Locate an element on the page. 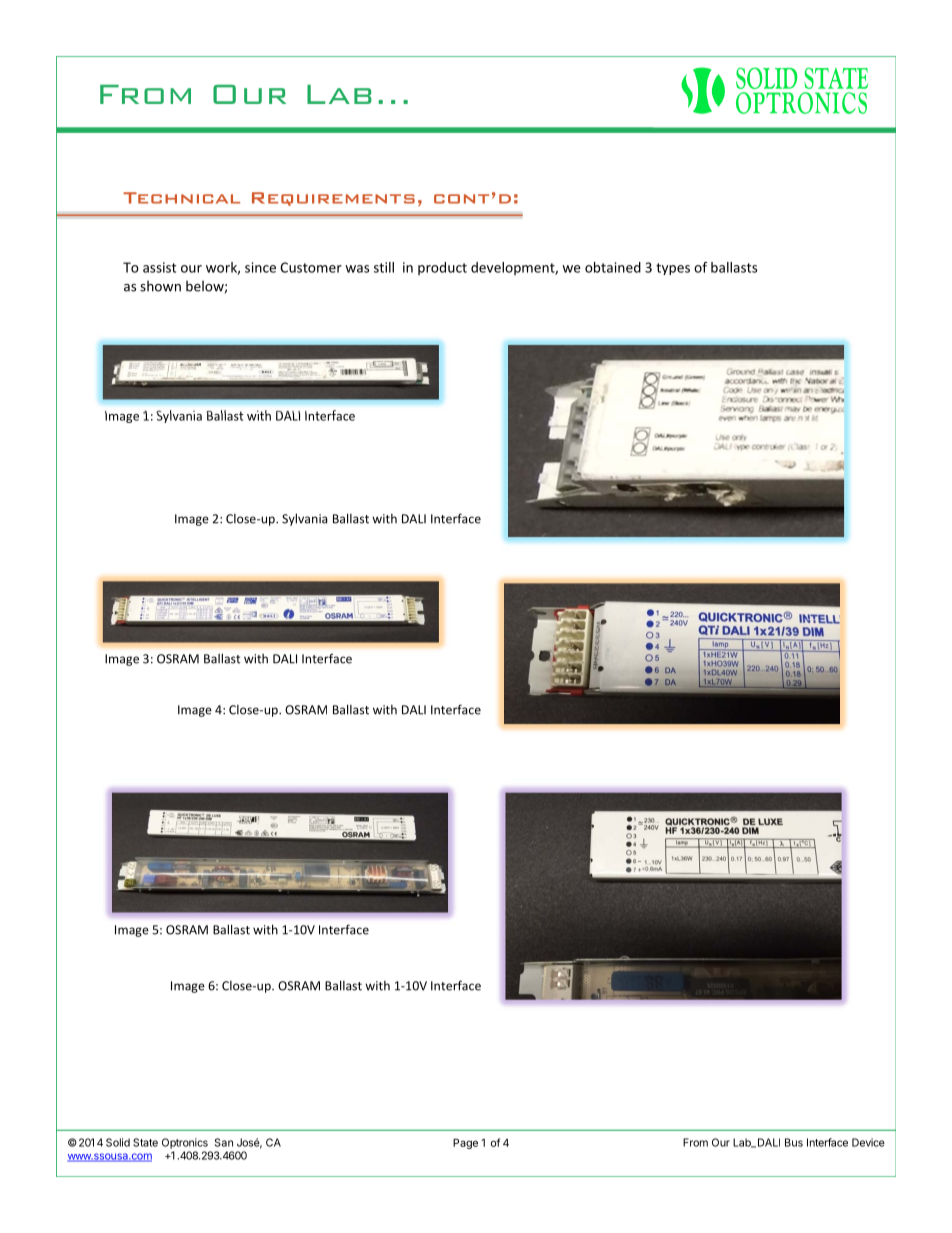  San is located at coordinates (224, 1142).
